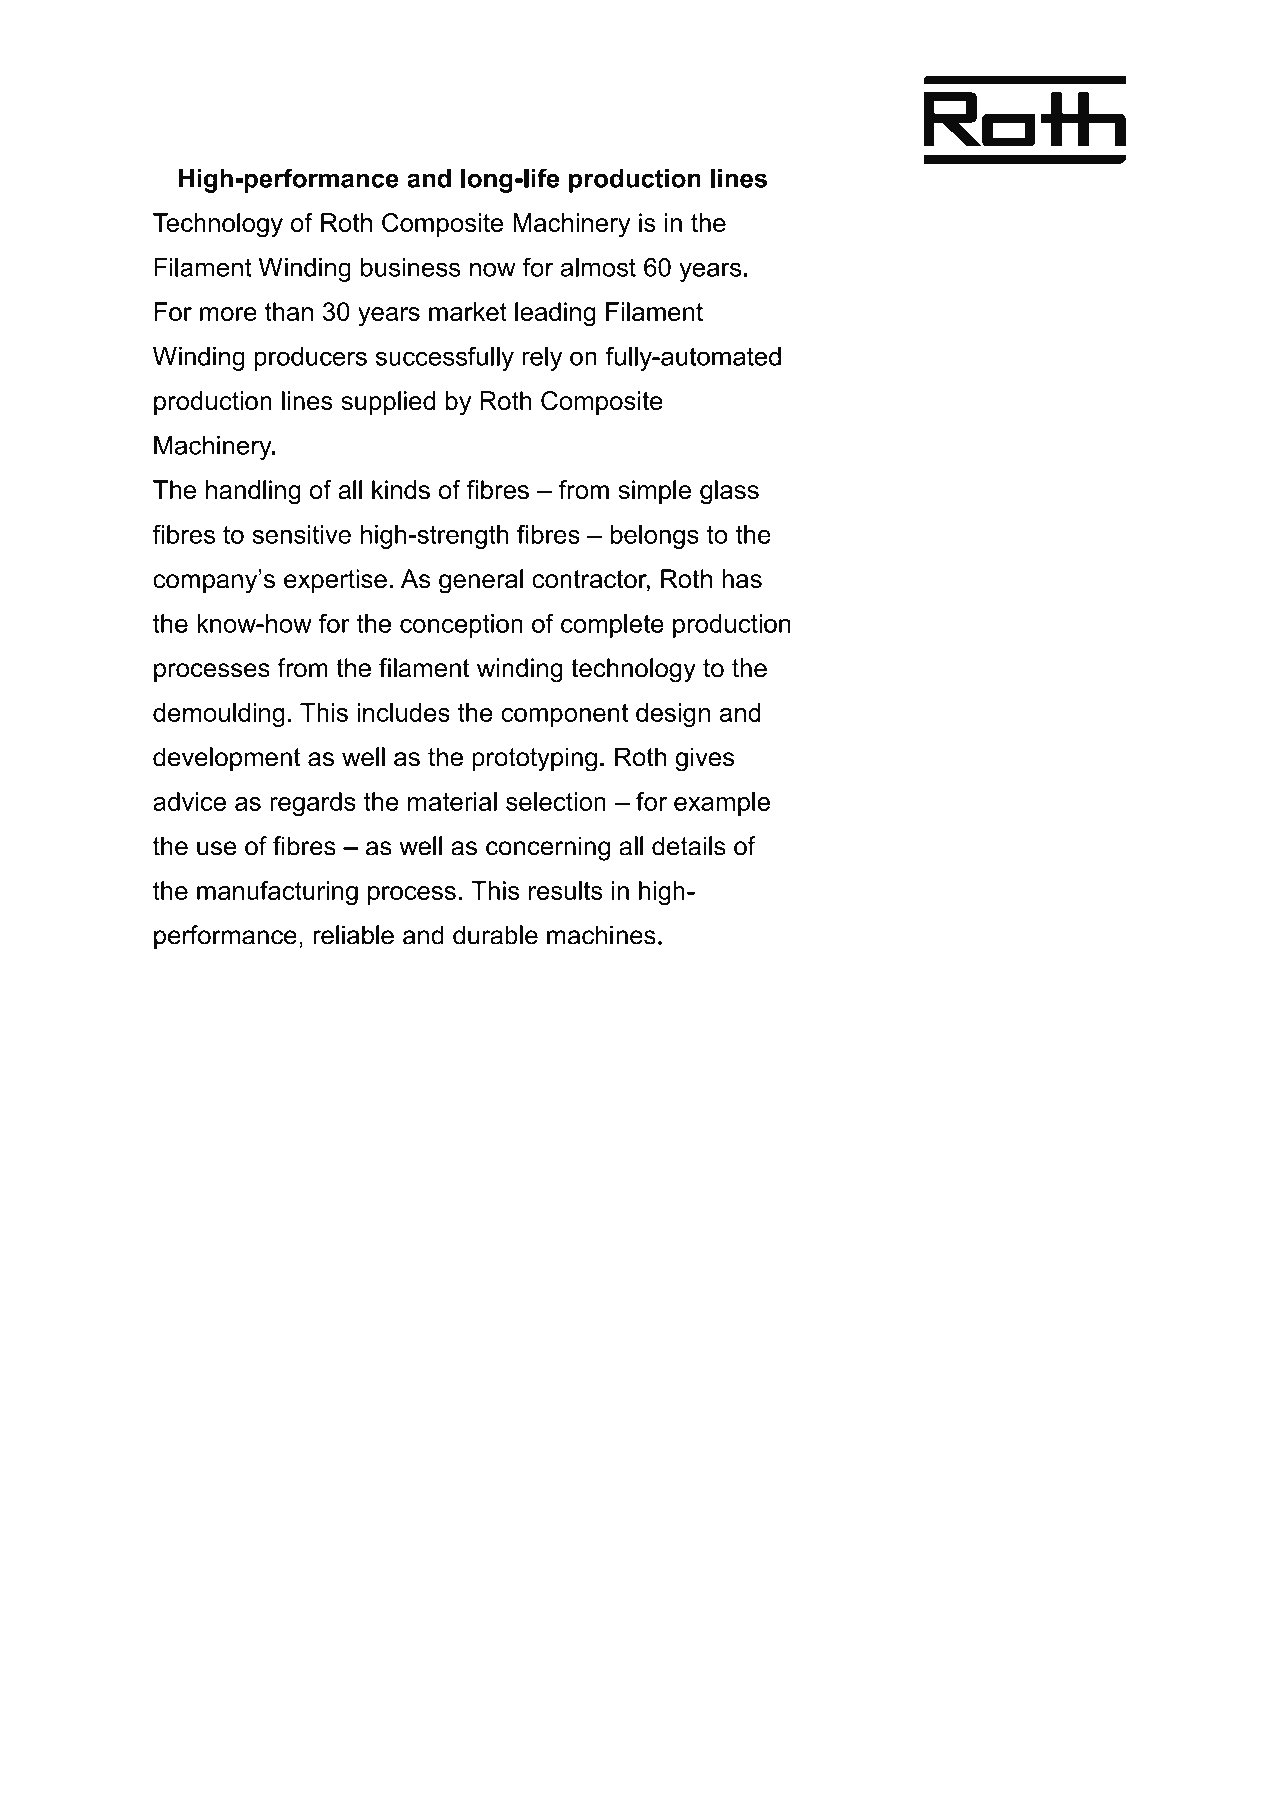 The height and width of the document is (1810, 1280). I want to click on manufacturing, so click(277, 893).
